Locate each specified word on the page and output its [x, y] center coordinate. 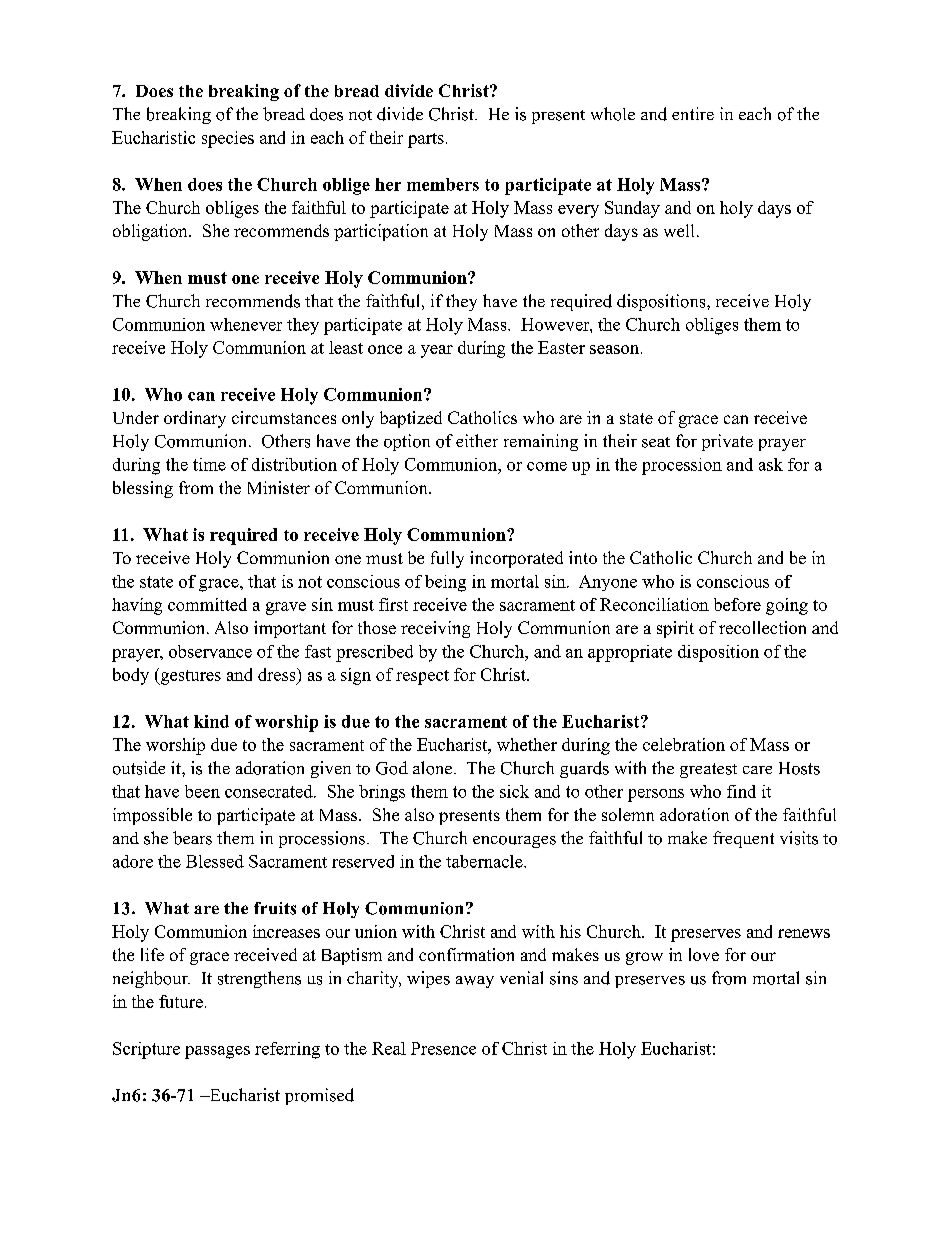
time [209, 464]
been [202, 791]
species [228, 139]
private [727, 442]
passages [217, 1052]
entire [693, 113]
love [704, 954]
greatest [708, 770]
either [477, 440]
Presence [443, 1048]
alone [434, 768]
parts [426, 140]
